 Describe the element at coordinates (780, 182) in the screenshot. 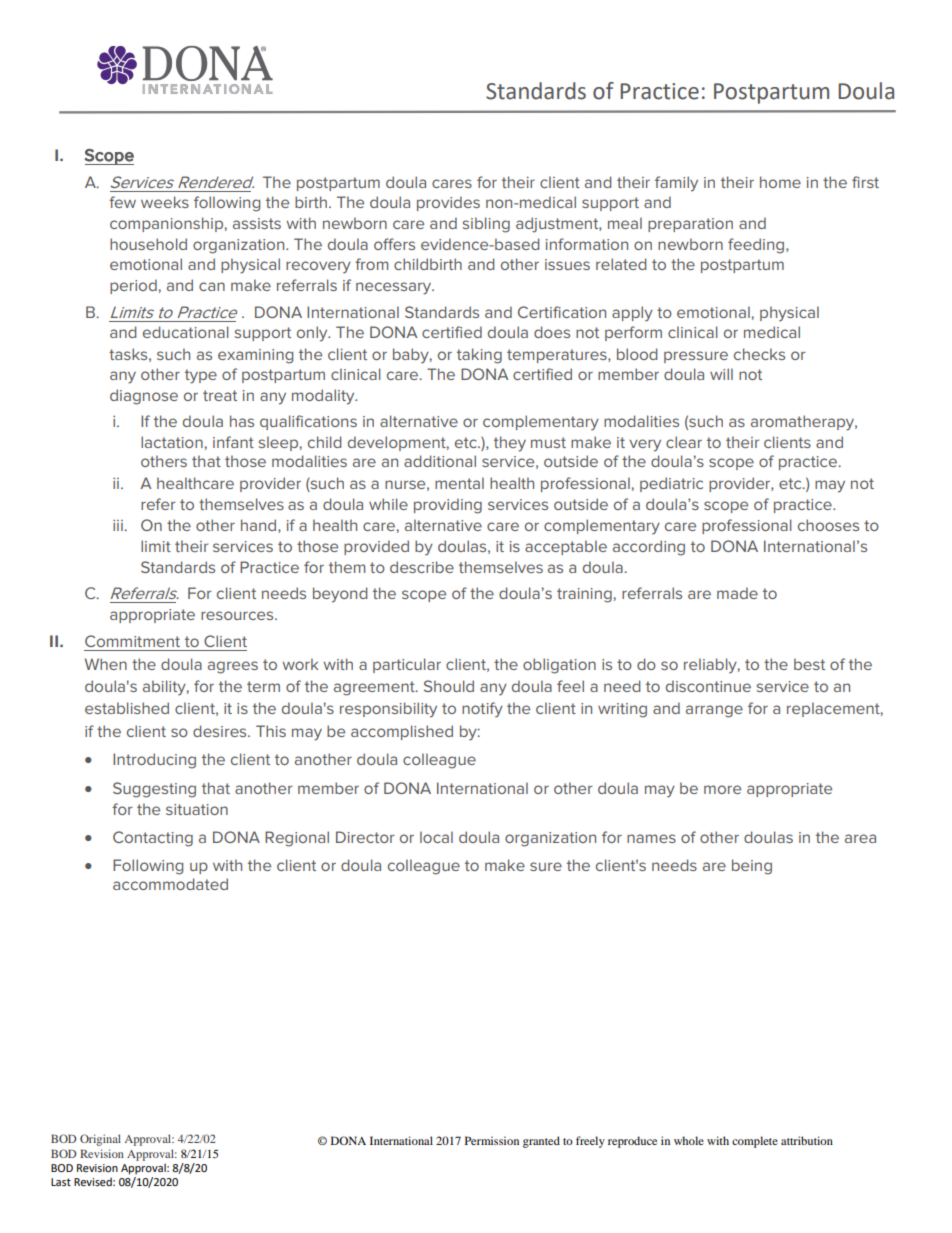

I see `home` at that location.
